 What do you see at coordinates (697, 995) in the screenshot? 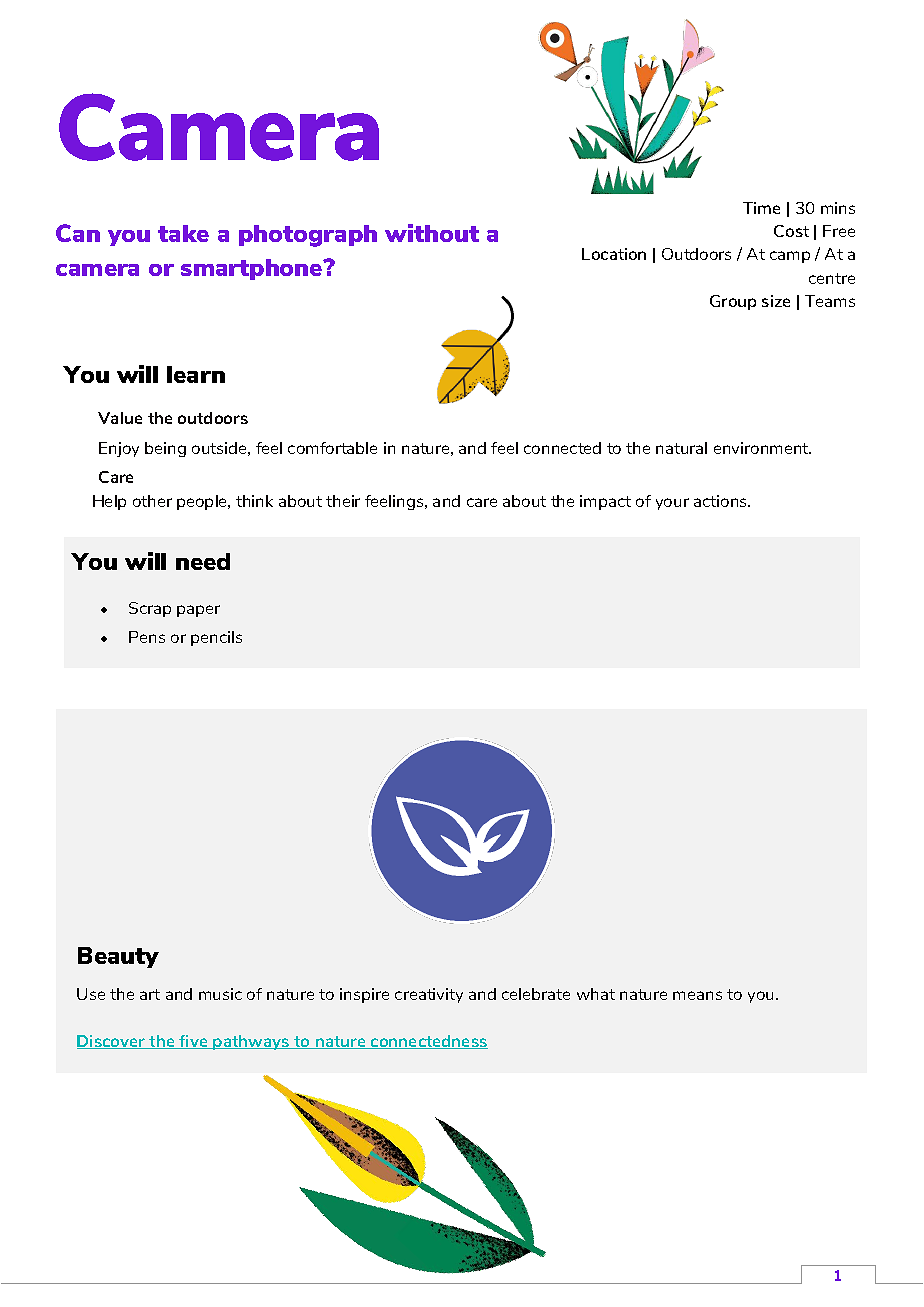
I see `means` at bounding box center [697, 995].
